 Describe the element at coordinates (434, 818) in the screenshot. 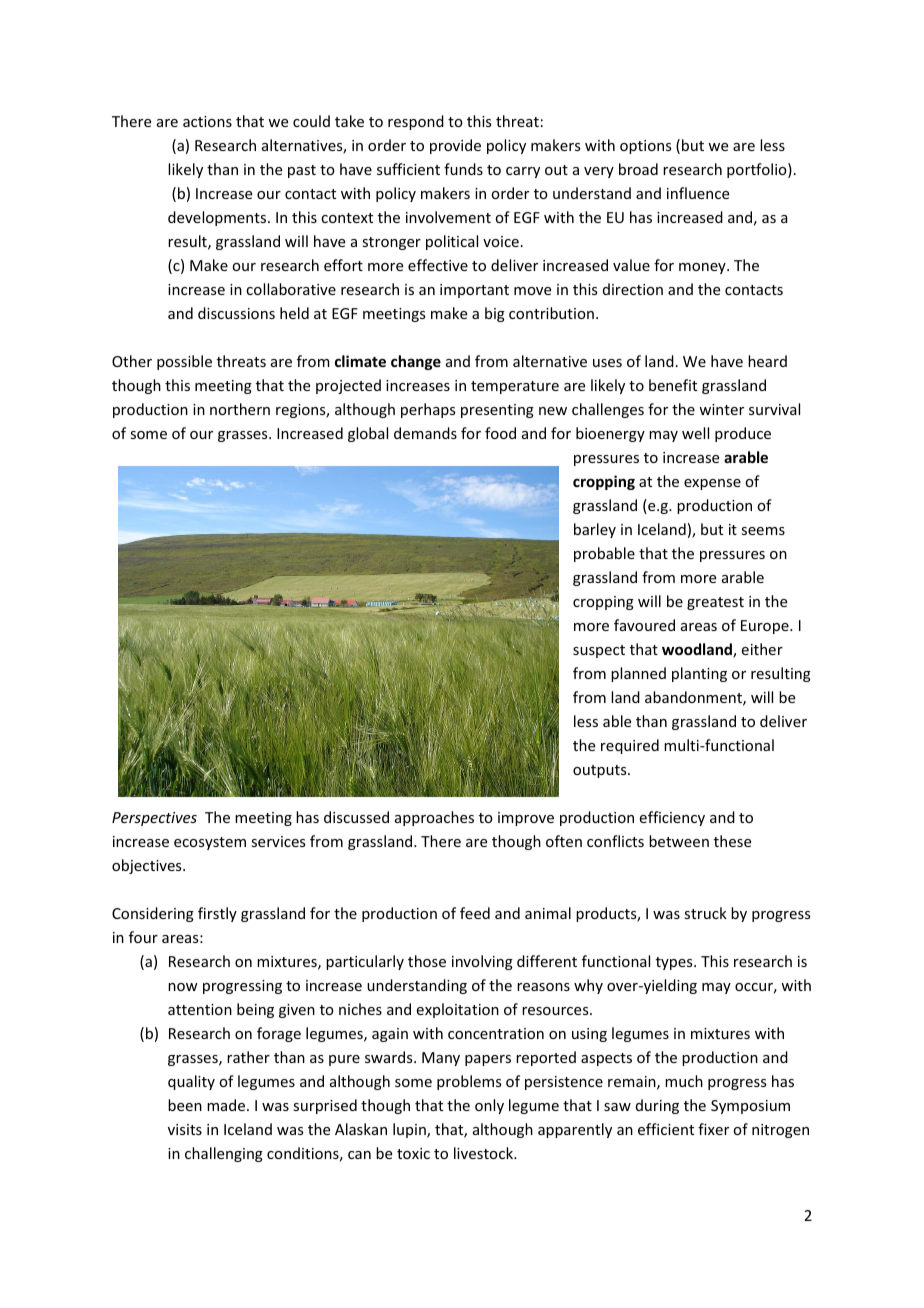

I see `approaches` at that location.
